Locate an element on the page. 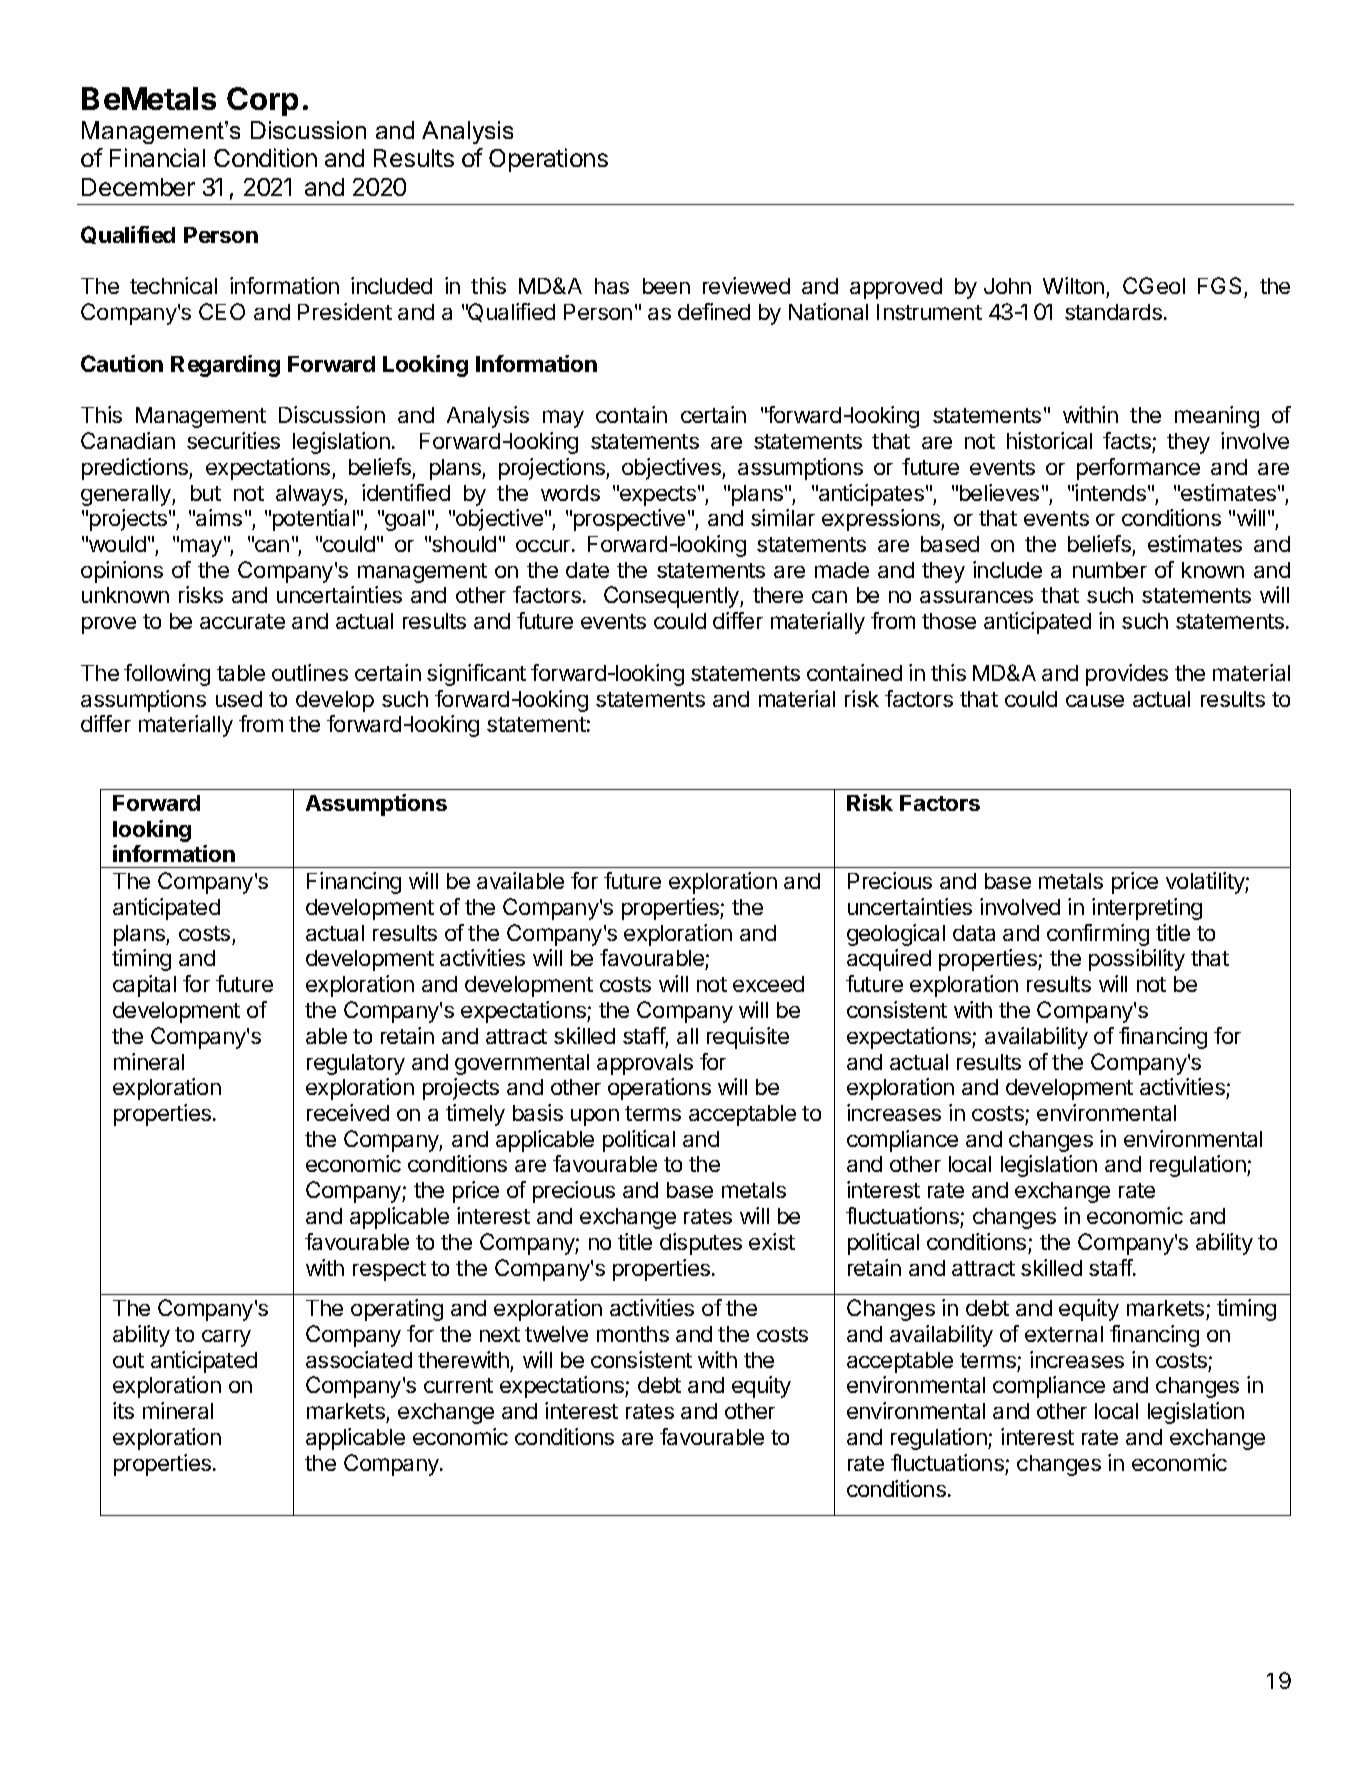 This image has height=1774, width=1371. significant is located at coordinates (476, 675).
